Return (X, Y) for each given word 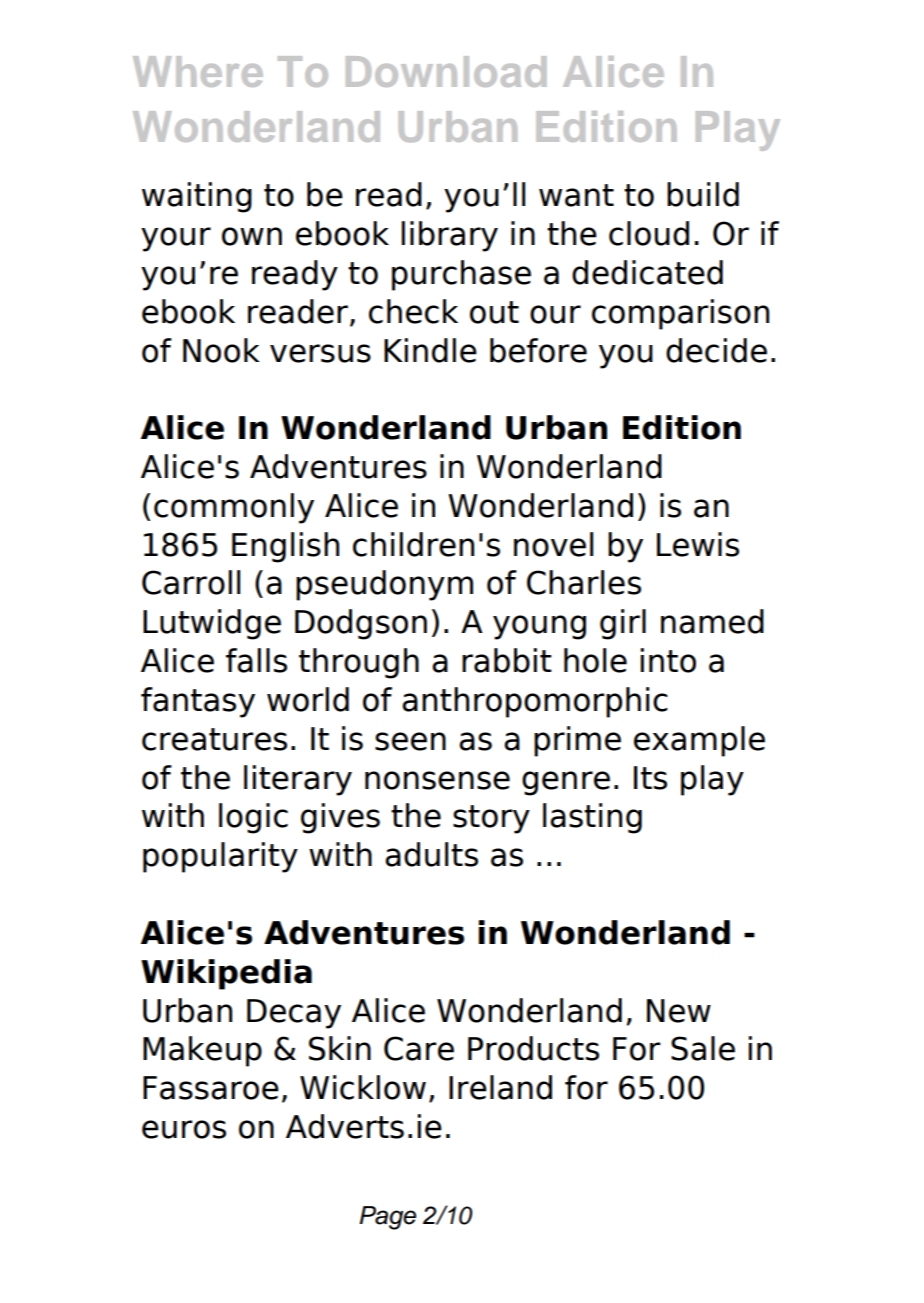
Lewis (698, 544)
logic (253, 818)
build (703, 194)
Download (446, 71)
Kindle (430, 350)
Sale (703, 1048)
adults (431, 854)
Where (198, 71)
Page (387, 1218)
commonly (234, 508)
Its (650, 778)
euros (184, 1129)
